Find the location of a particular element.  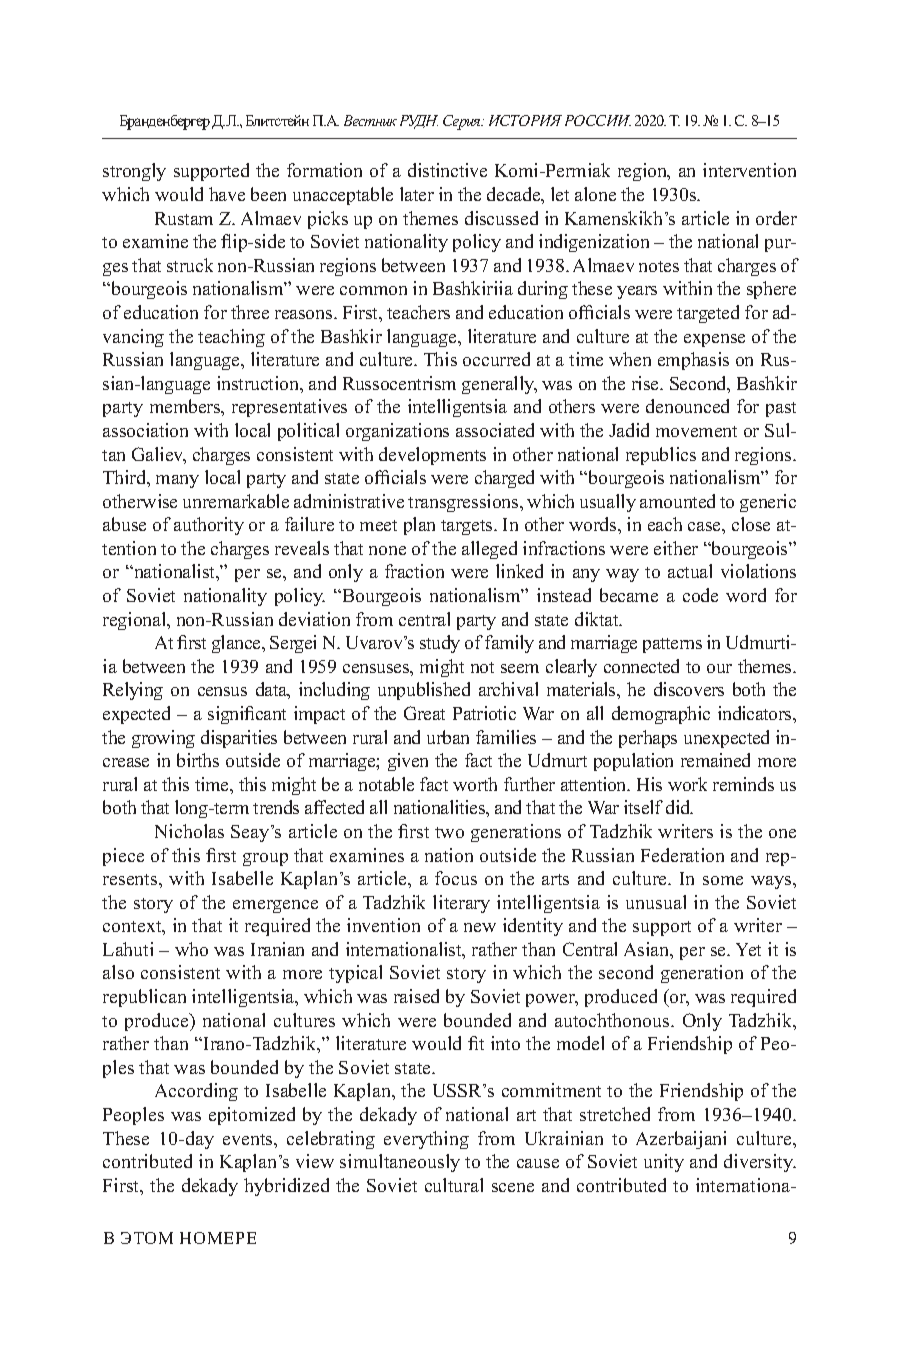

unpublished is located at coordinates (424, 691).
